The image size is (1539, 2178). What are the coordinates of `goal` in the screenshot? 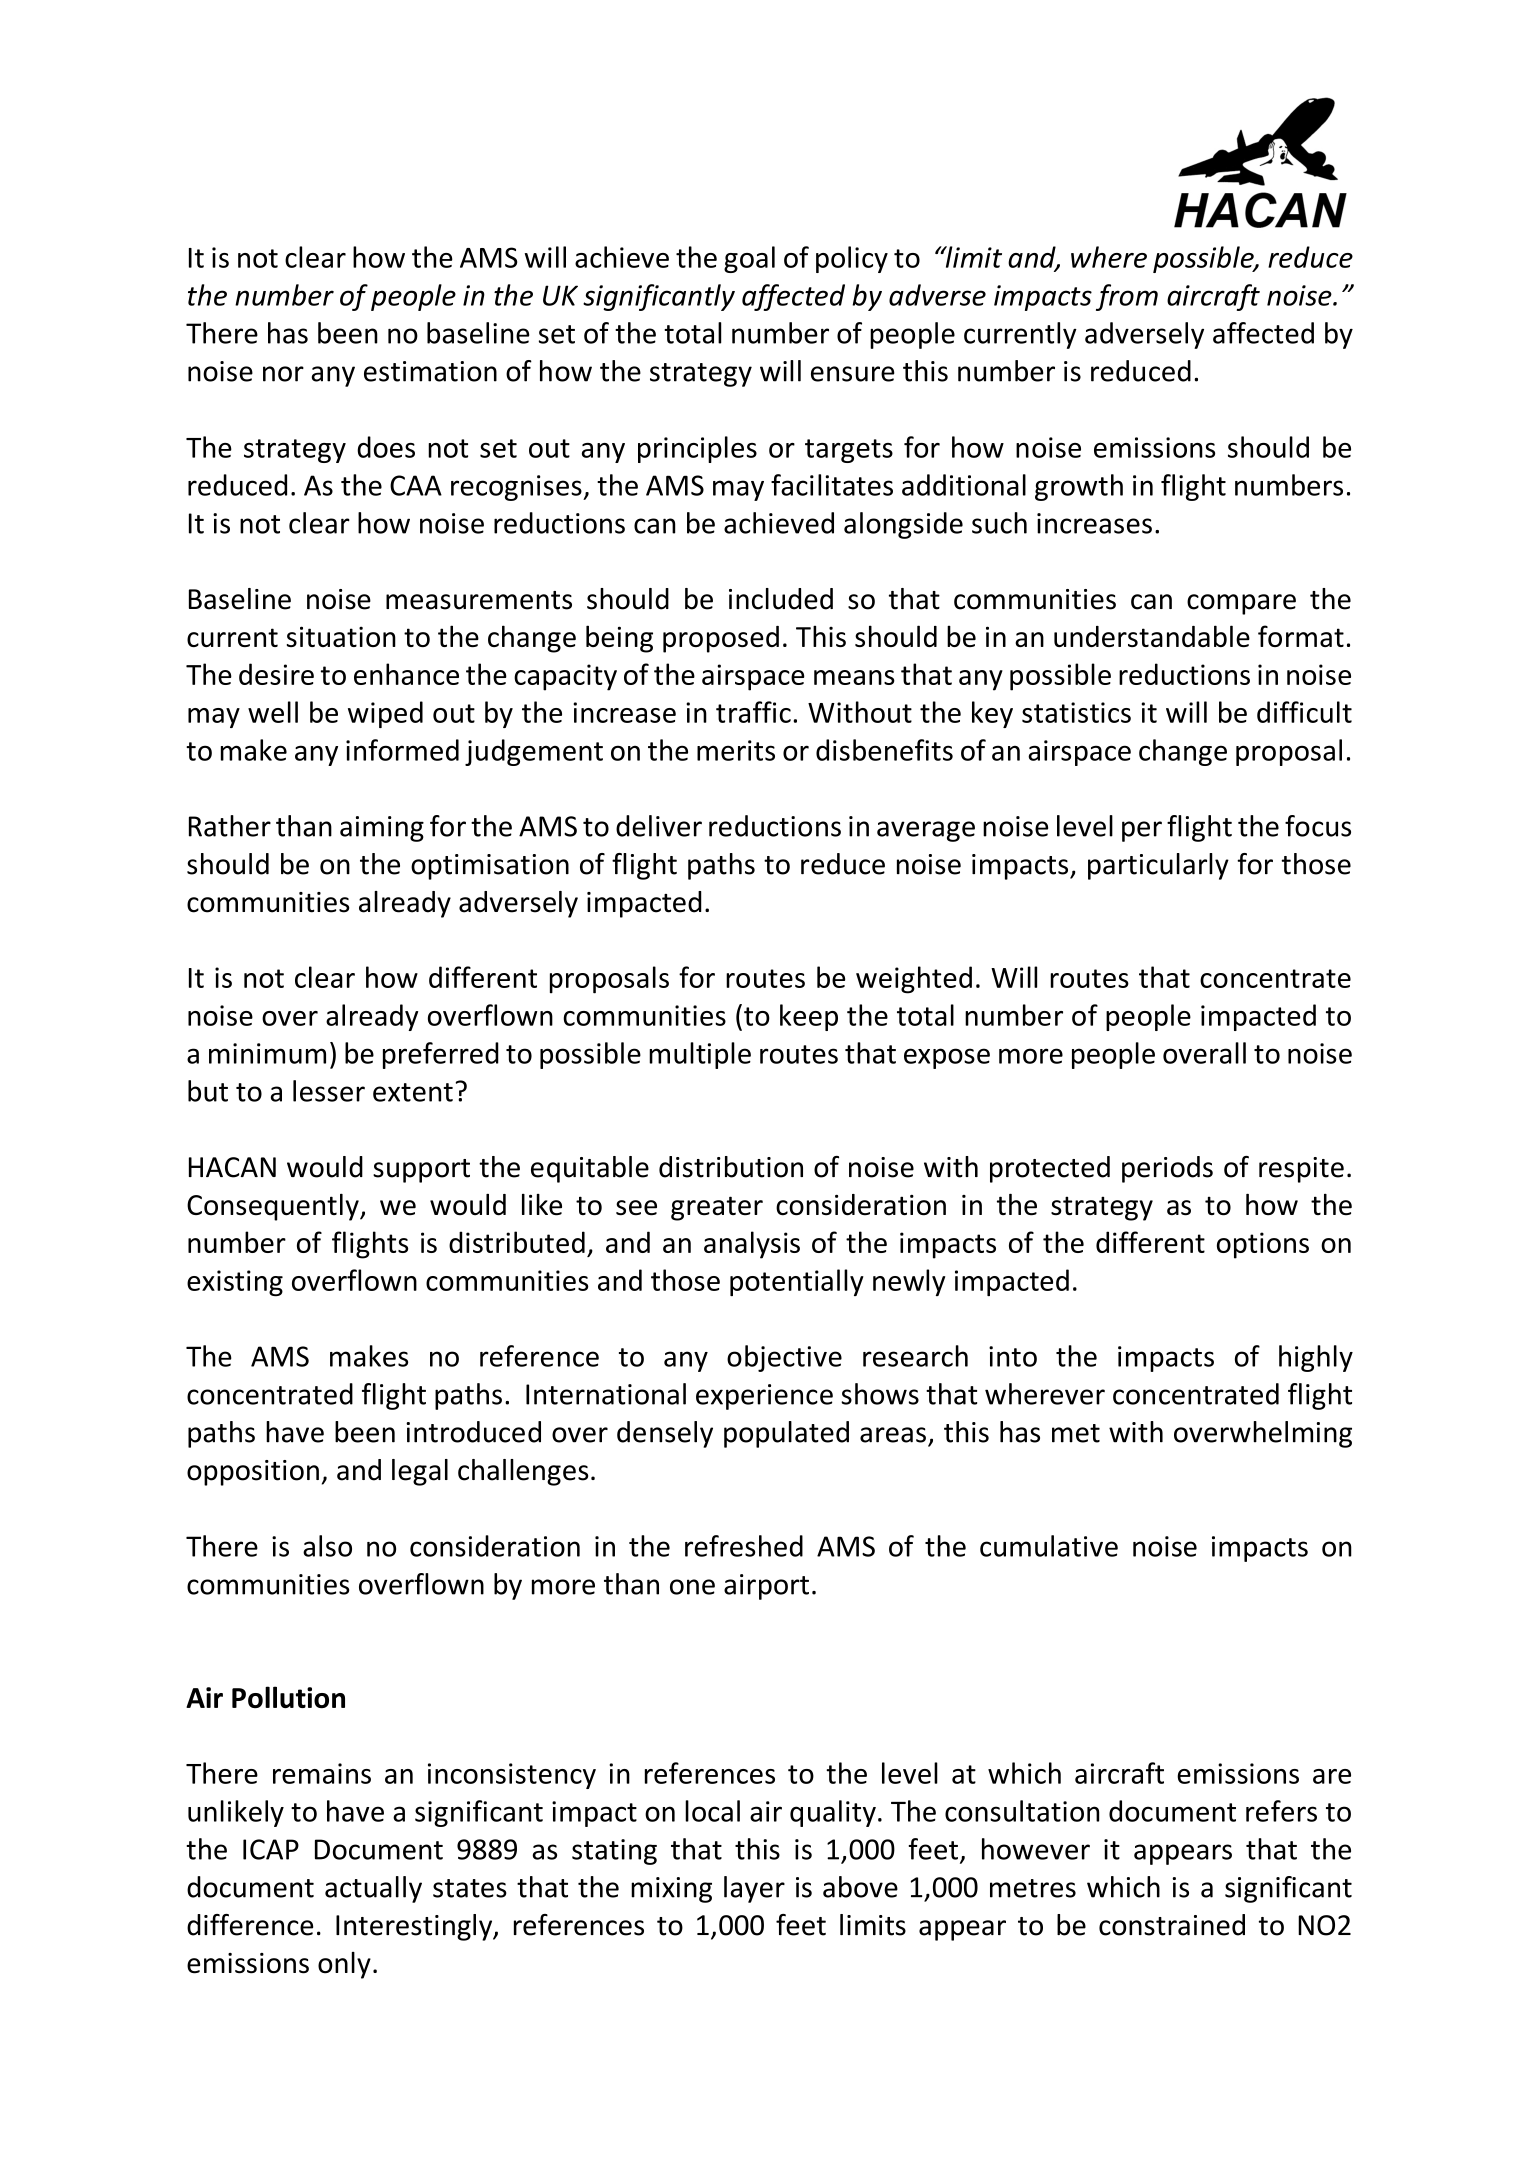 It's located at (749, 259).
